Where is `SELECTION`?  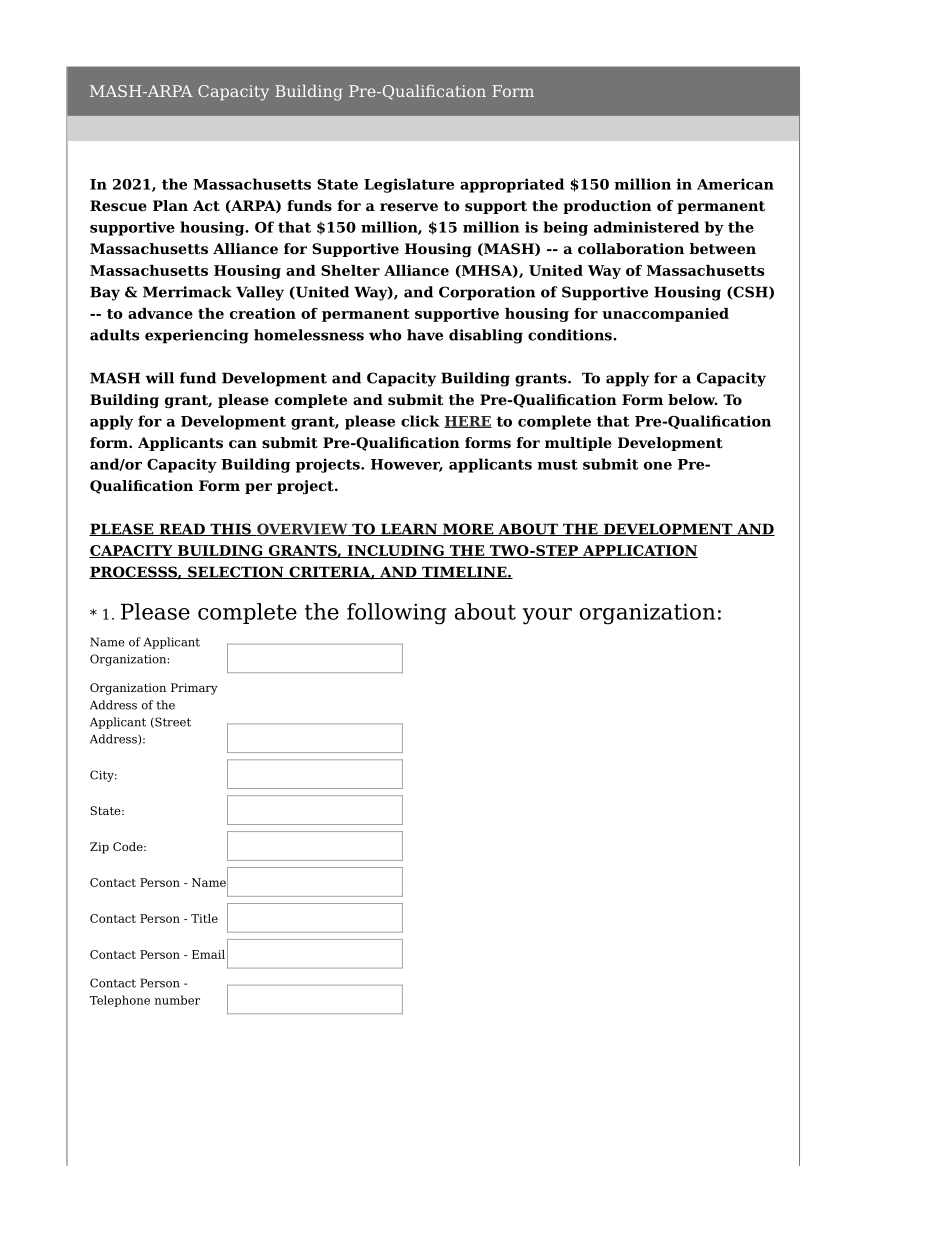
SELECTION is located at coordinates (236, 572).
